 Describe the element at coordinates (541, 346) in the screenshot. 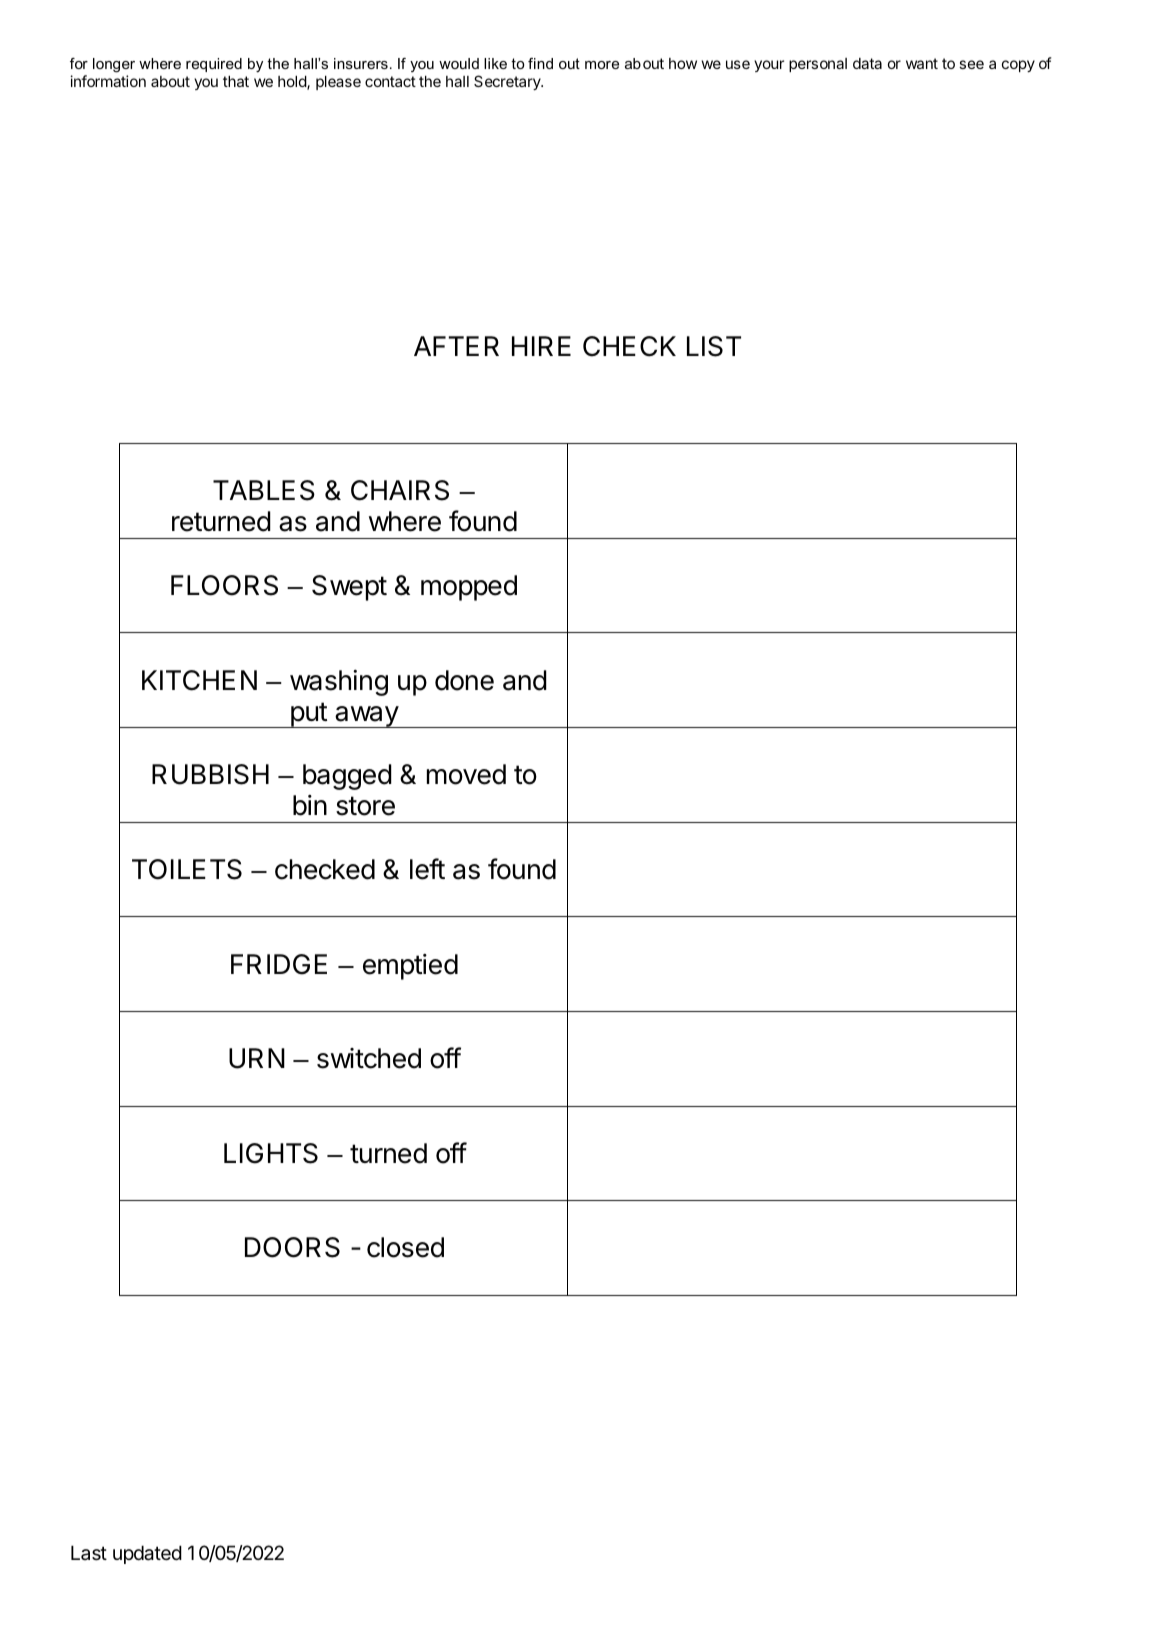

I see `HIRE` at that location.
